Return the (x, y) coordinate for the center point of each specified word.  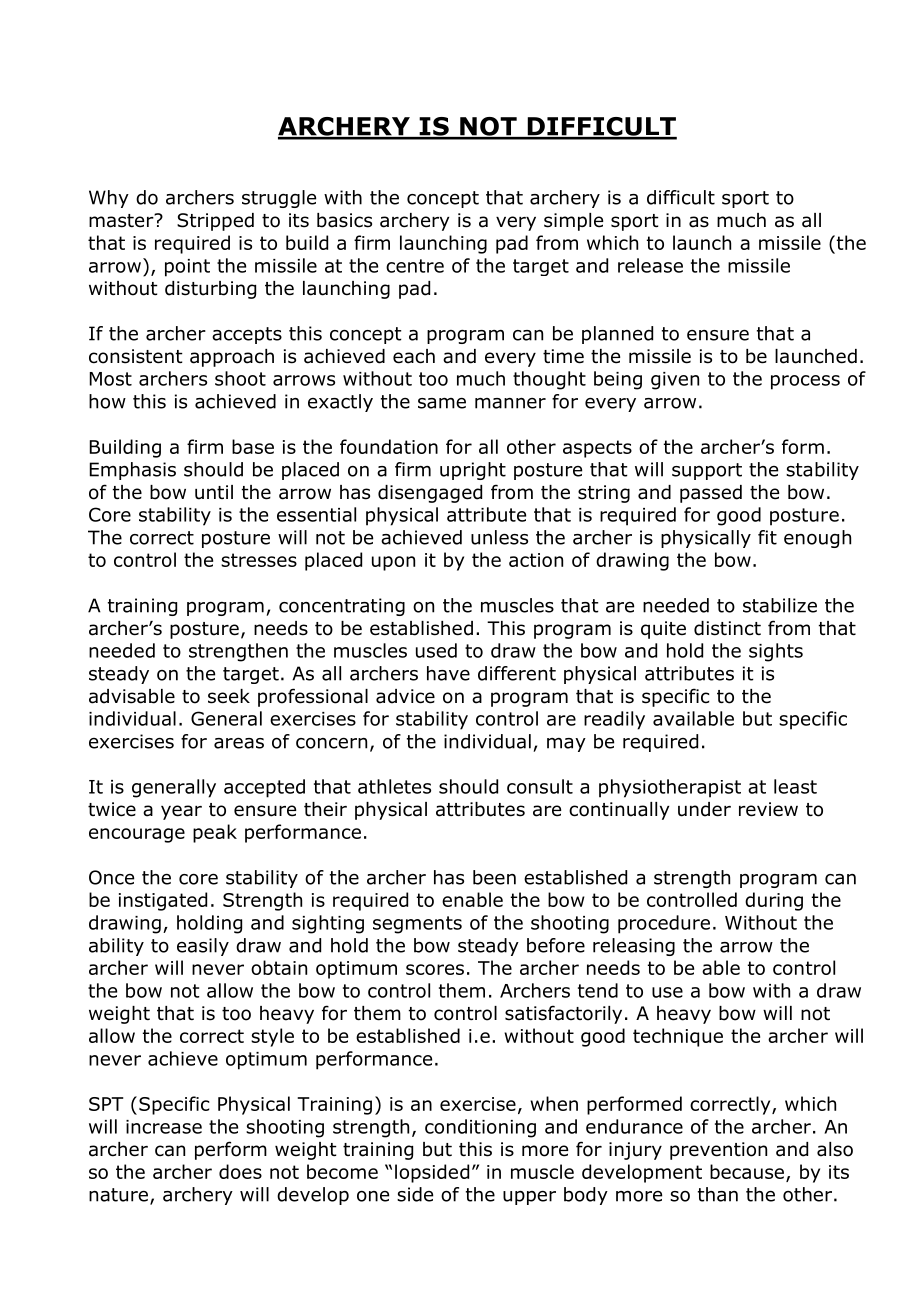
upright (473, 471)
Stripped (215, 222)
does (240, 1171)
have (448, 673)
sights (776, 652)
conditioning (480, 1128)
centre (415, 266)
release (650, 265)
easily (203, 947)
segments (417, 925)
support (707, 471)
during (774, 901)
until (214, 492)
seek (229, 696)
